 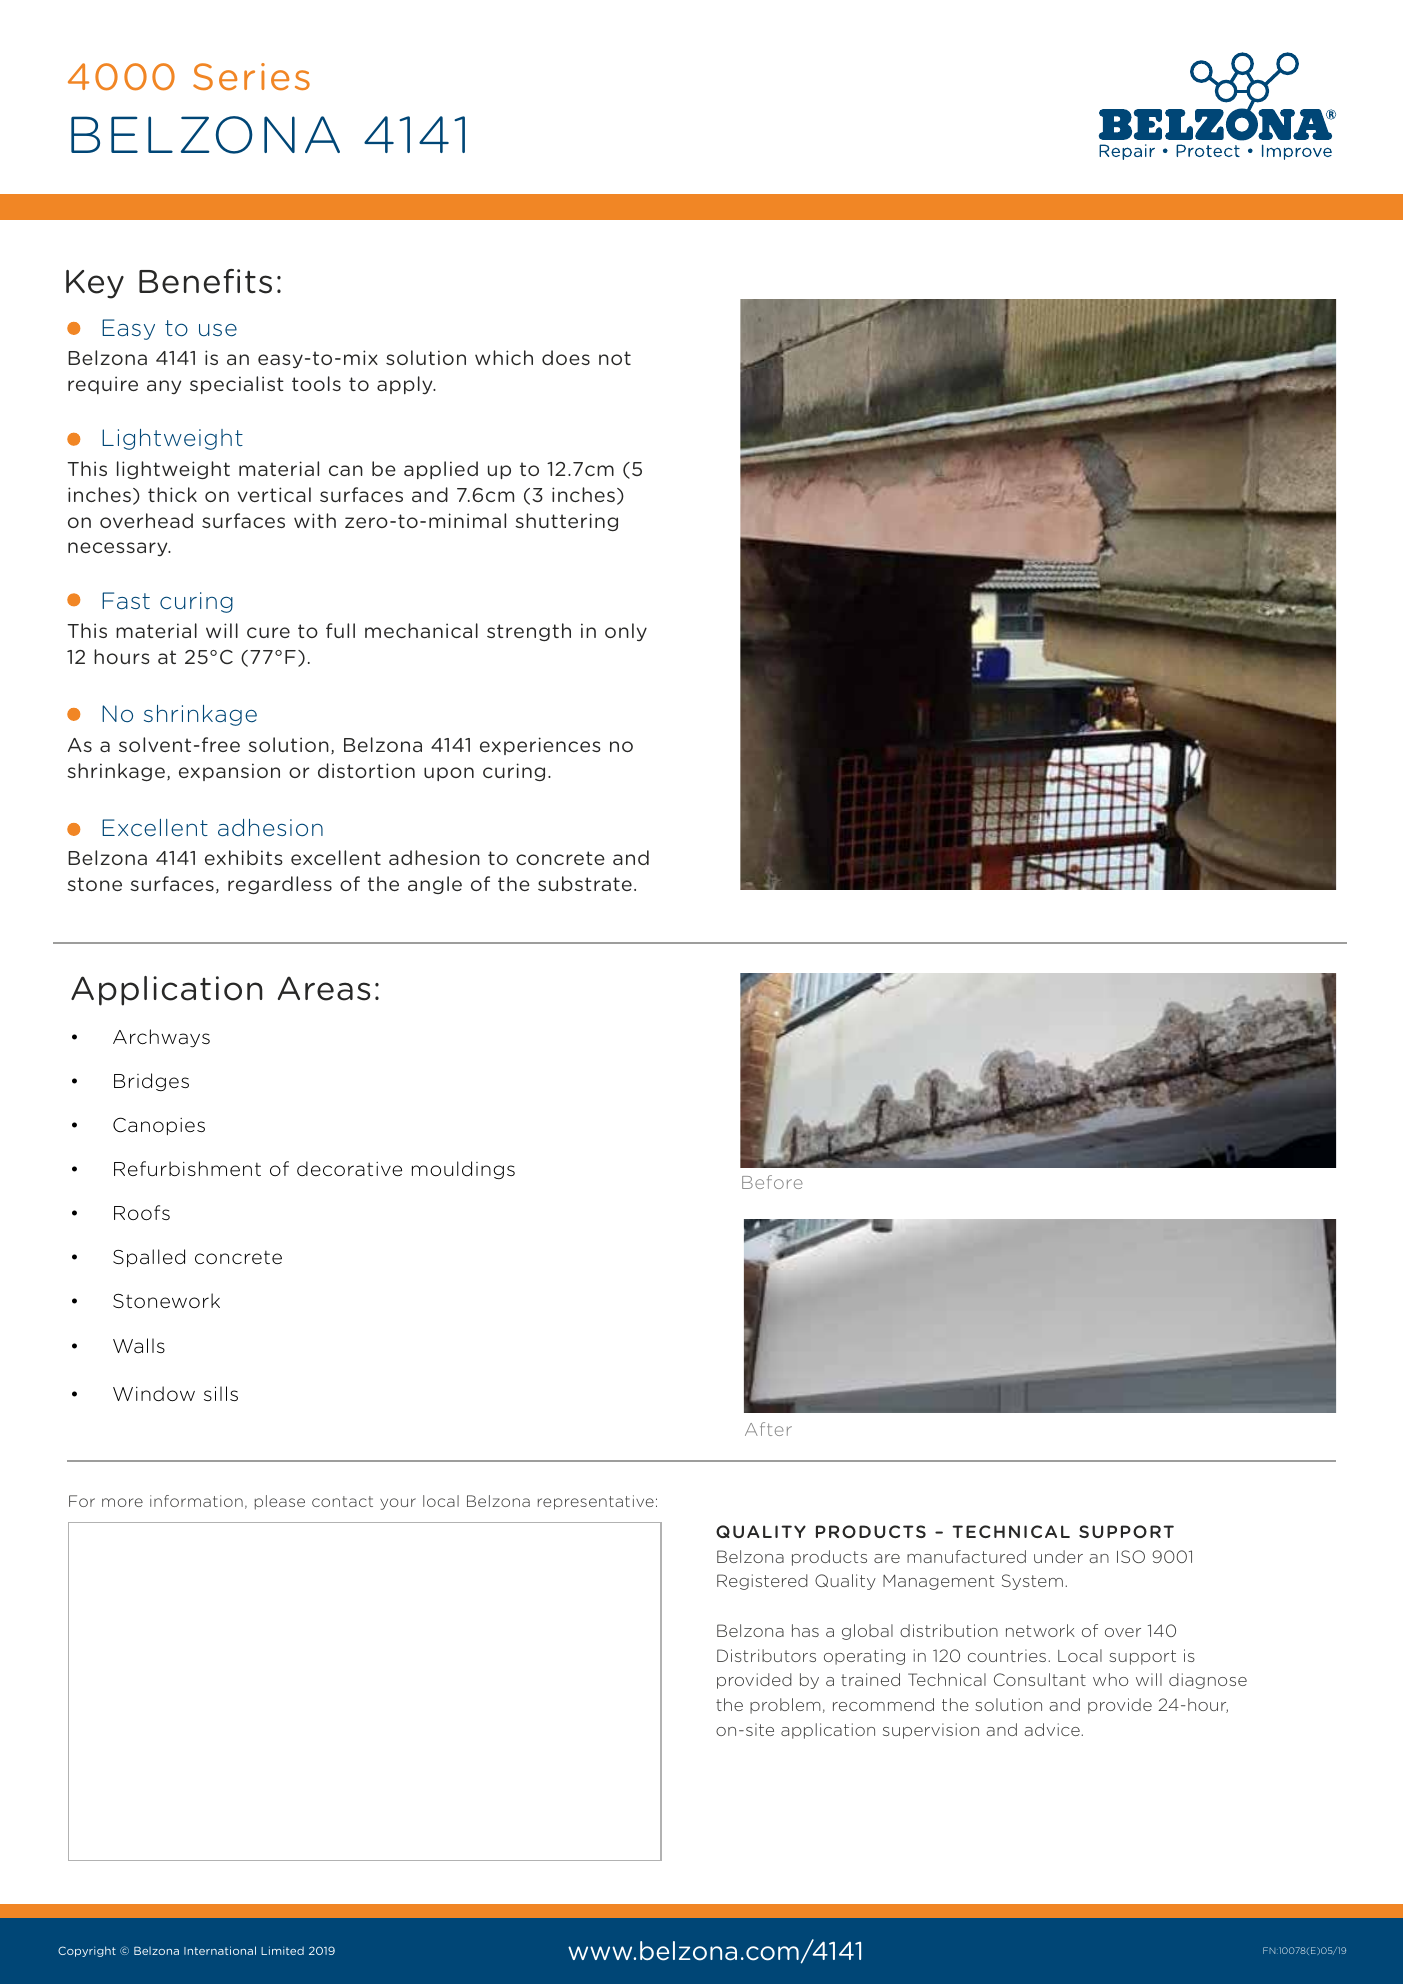 I want to click on representative, so click(x=596, y=1502).
